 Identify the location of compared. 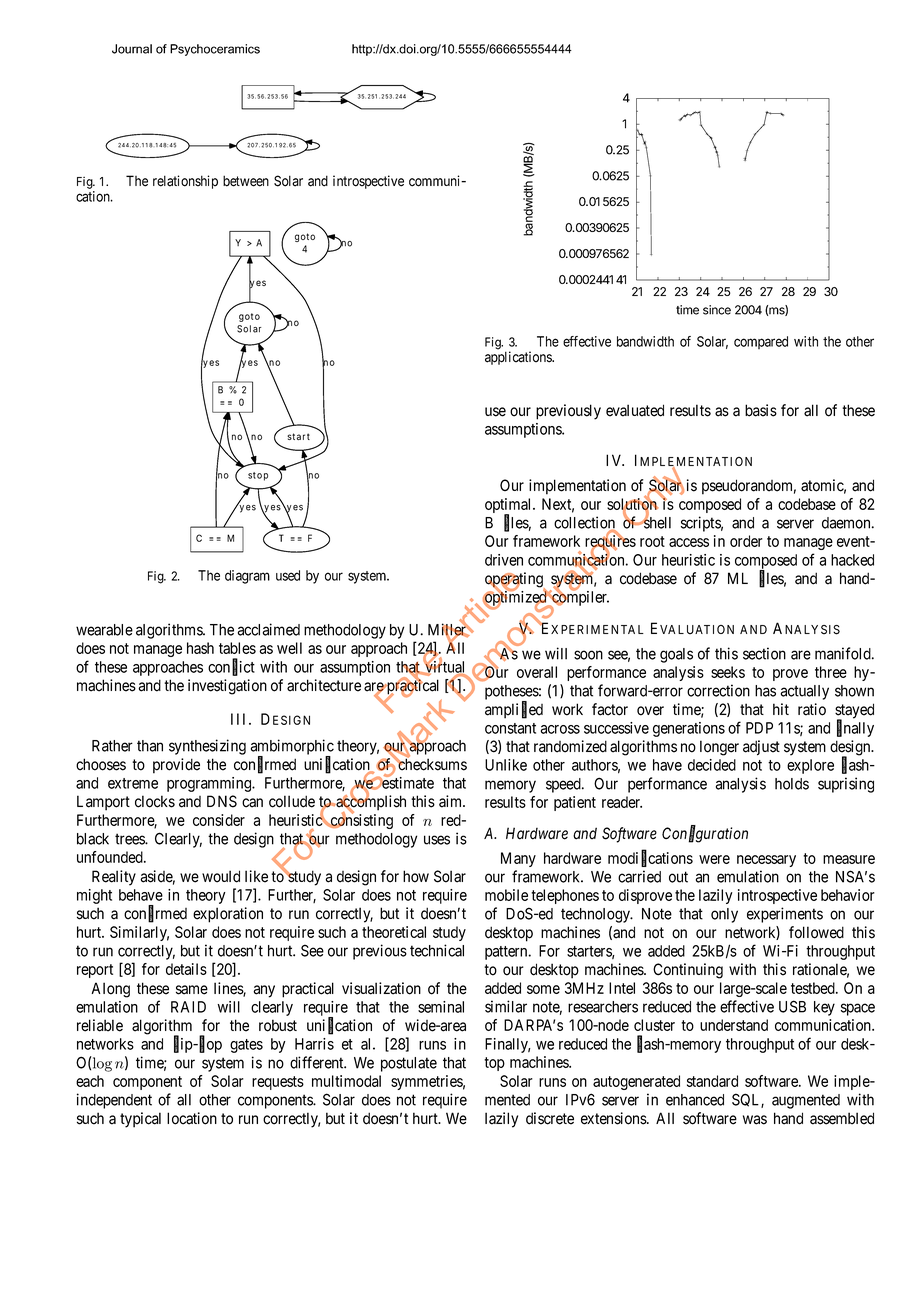
(761, 342).
